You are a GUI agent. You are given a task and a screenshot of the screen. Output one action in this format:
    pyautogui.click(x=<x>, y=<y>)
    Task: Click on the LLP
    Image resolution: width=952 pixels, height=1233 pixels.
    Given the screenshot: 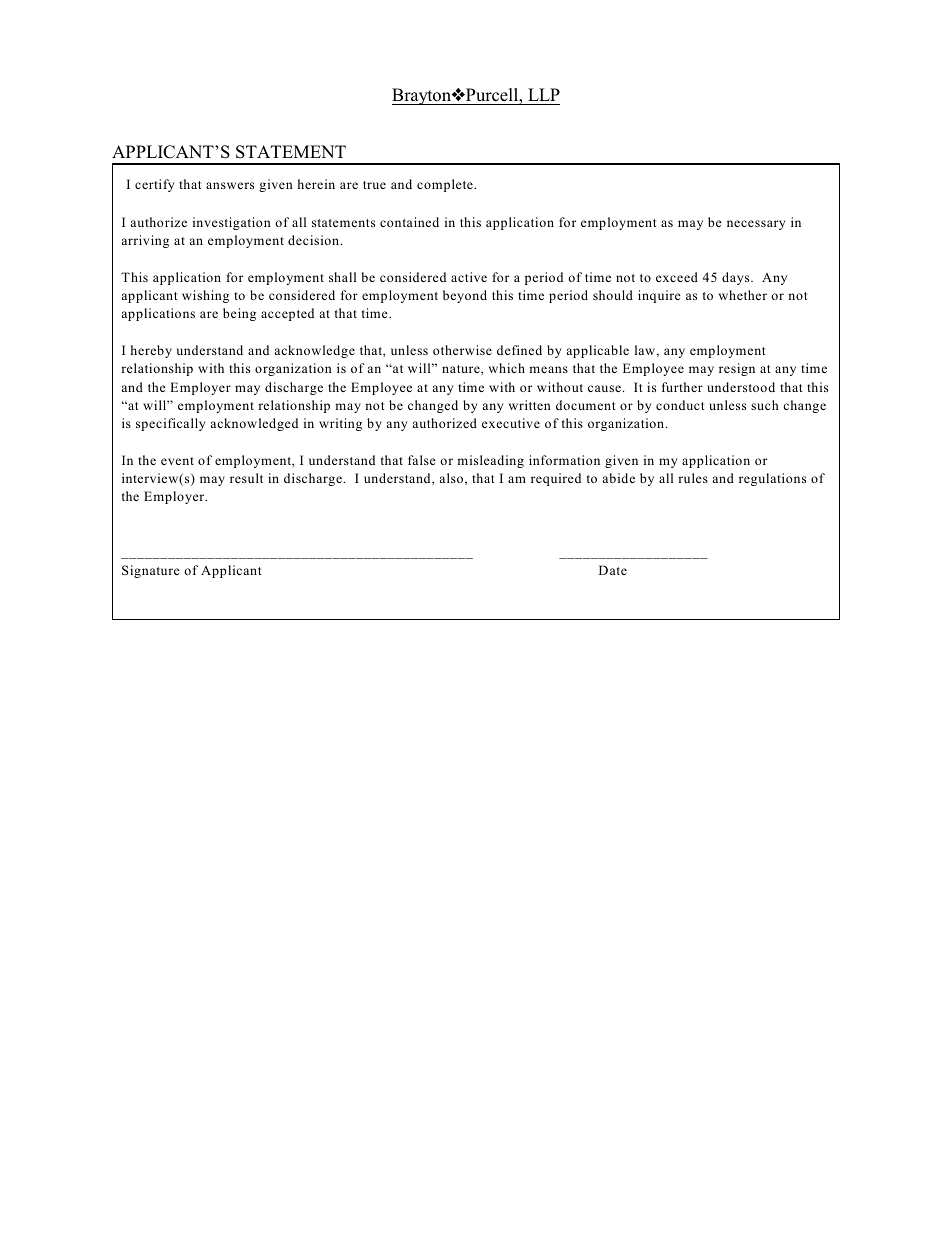 What is the action you would take?
    pyautogui.click(x=544, y=94)
